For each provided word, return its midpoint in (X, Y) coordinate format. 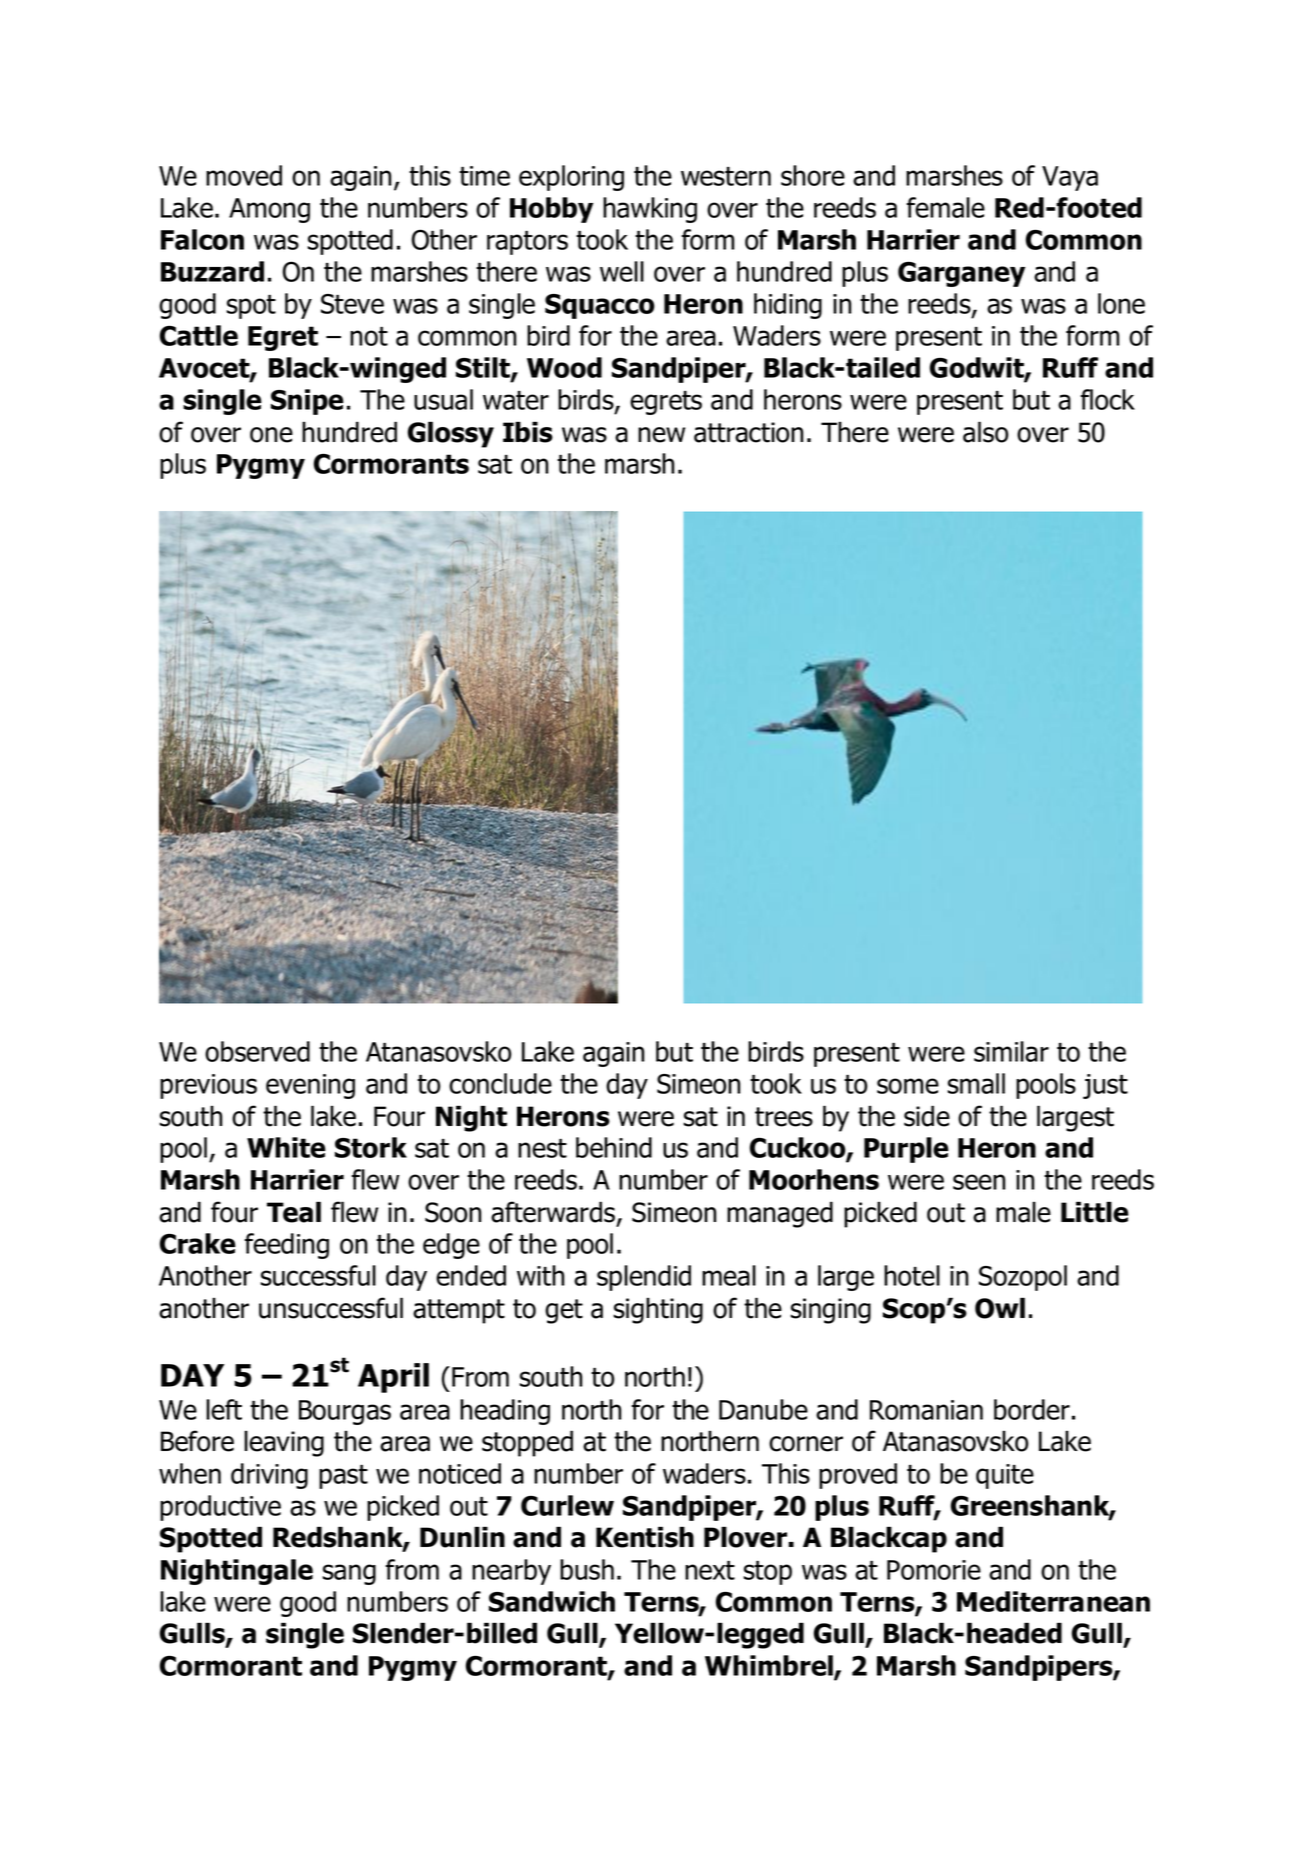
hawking (650, 210)
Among (269, 210)
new (661, 435)
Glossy (451, 434)
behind (614, 1147)
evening (310, 1086)
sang (349, 1574)
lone (1121, 303)
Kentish (645, 1537)
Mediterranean (1053, 1601)
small (976, 1083)
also (985, 432)
